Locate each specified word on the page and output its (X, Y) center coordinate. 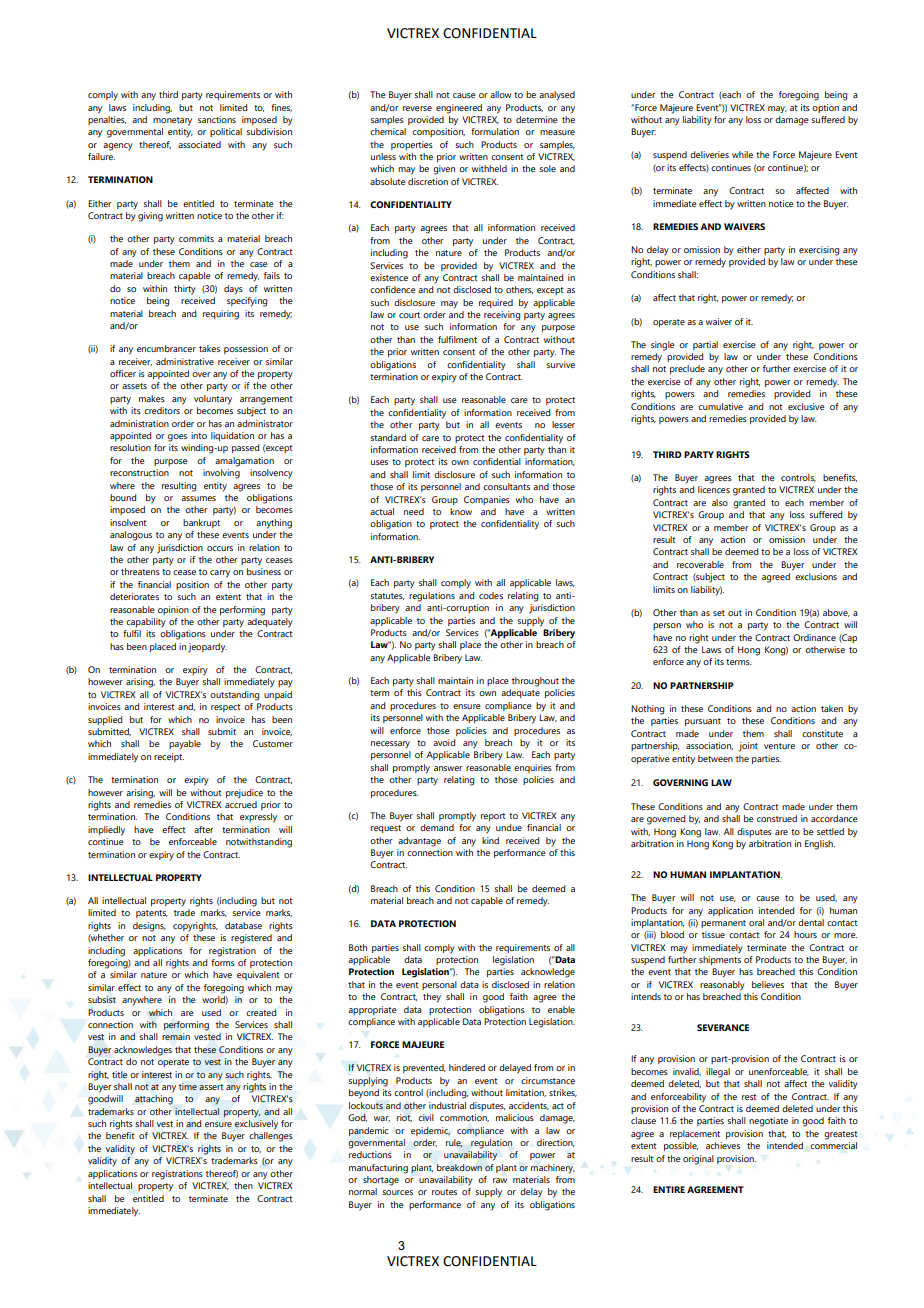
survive (560, 364)
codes (491, 595)
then (243, 1185)
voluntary (213, 400)
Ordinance (814, 637)
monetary (172, 121)
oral (756, 922)
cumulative (720, 406)
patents (152, 914)
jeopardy (207, 648)
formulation (495, 131)
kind (490, 840)
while (742, 154)
